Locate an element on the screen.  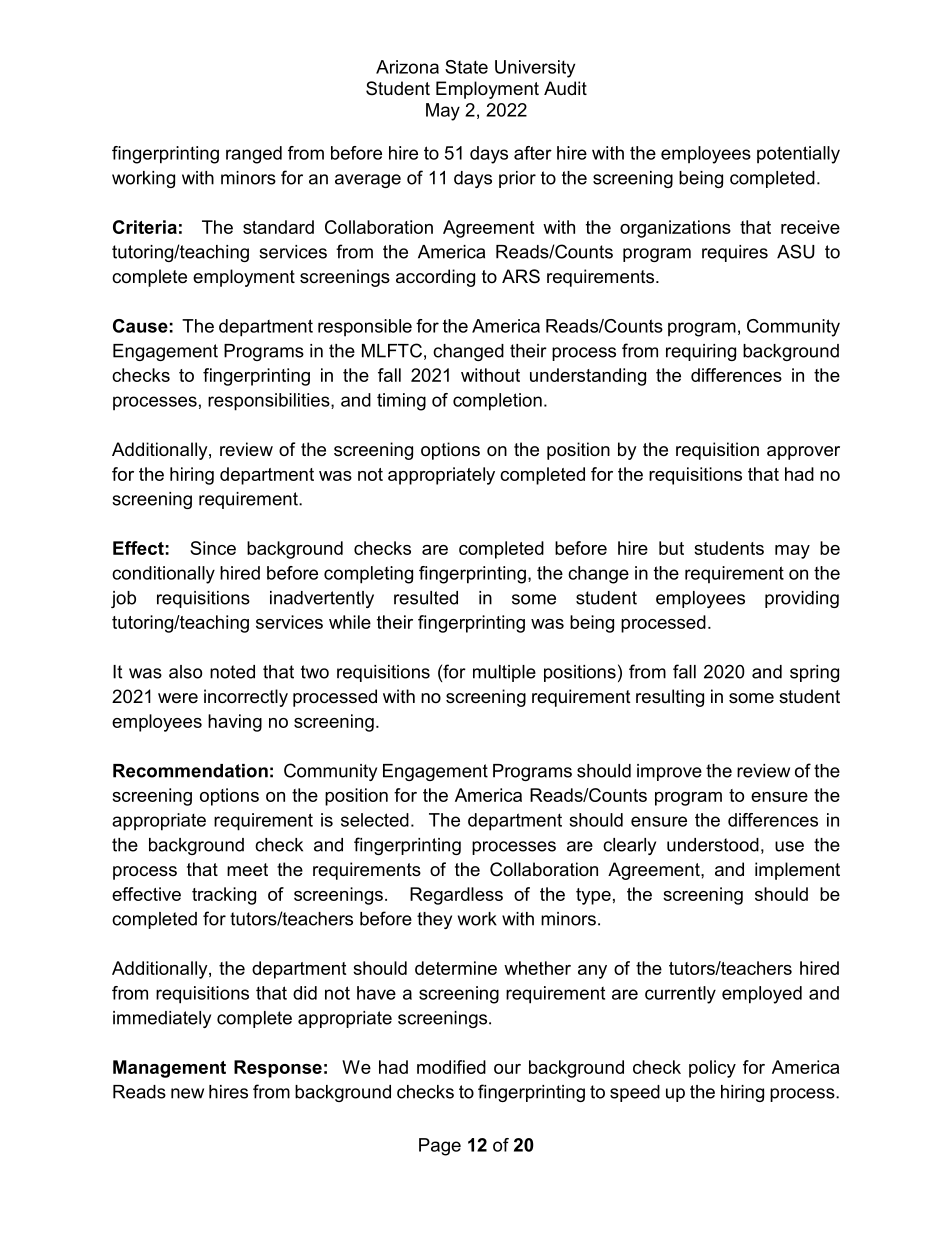
conditionally is located at coordinates (163, 575).
